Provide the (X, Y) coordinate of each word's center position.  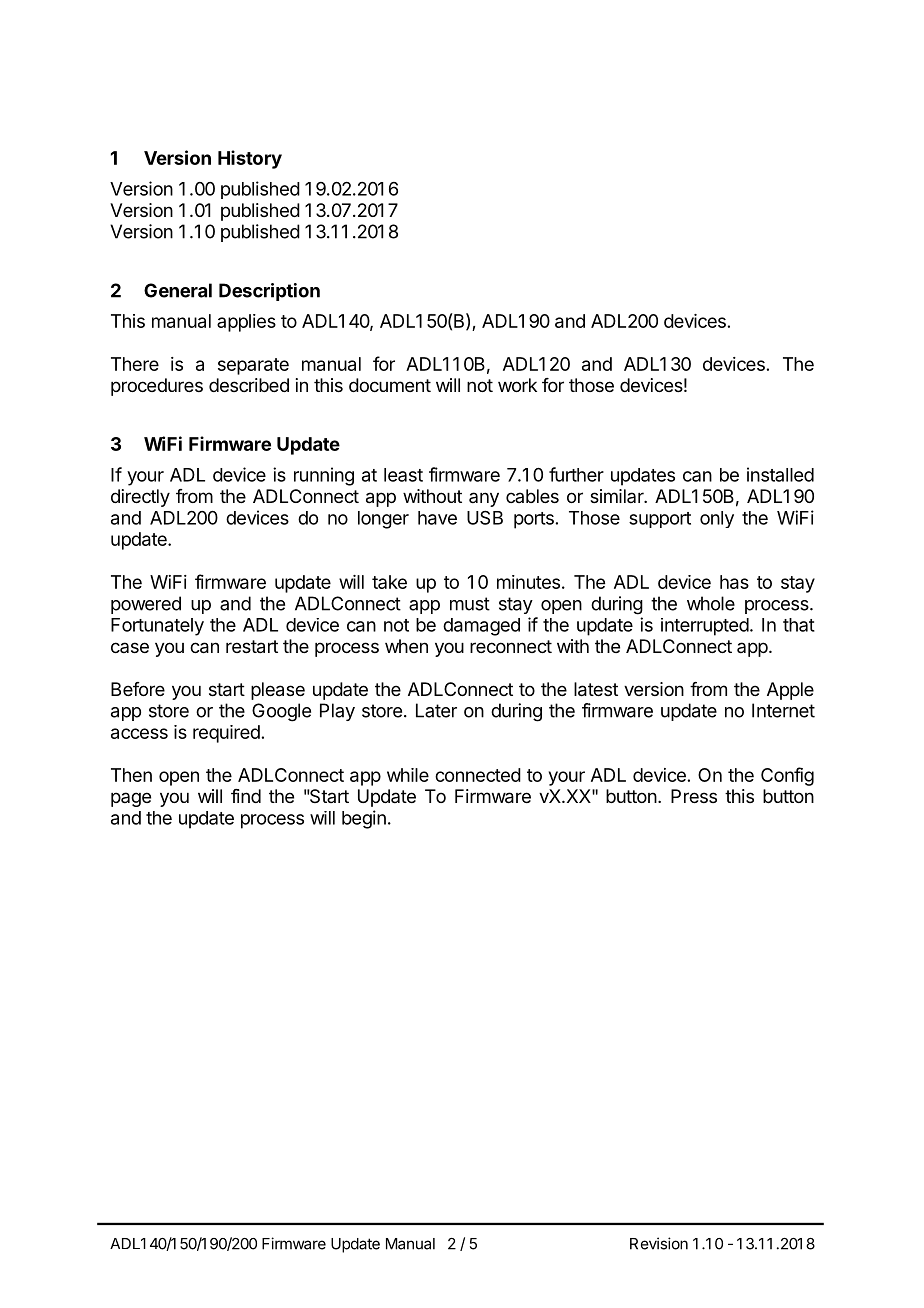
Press (694, 796)
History (250, 159)
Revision (659, 1243)
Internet (783, 710)
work (517, 385)
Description (269, 292)
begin (364, 819)
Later (436, 710)
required (226, 734)
